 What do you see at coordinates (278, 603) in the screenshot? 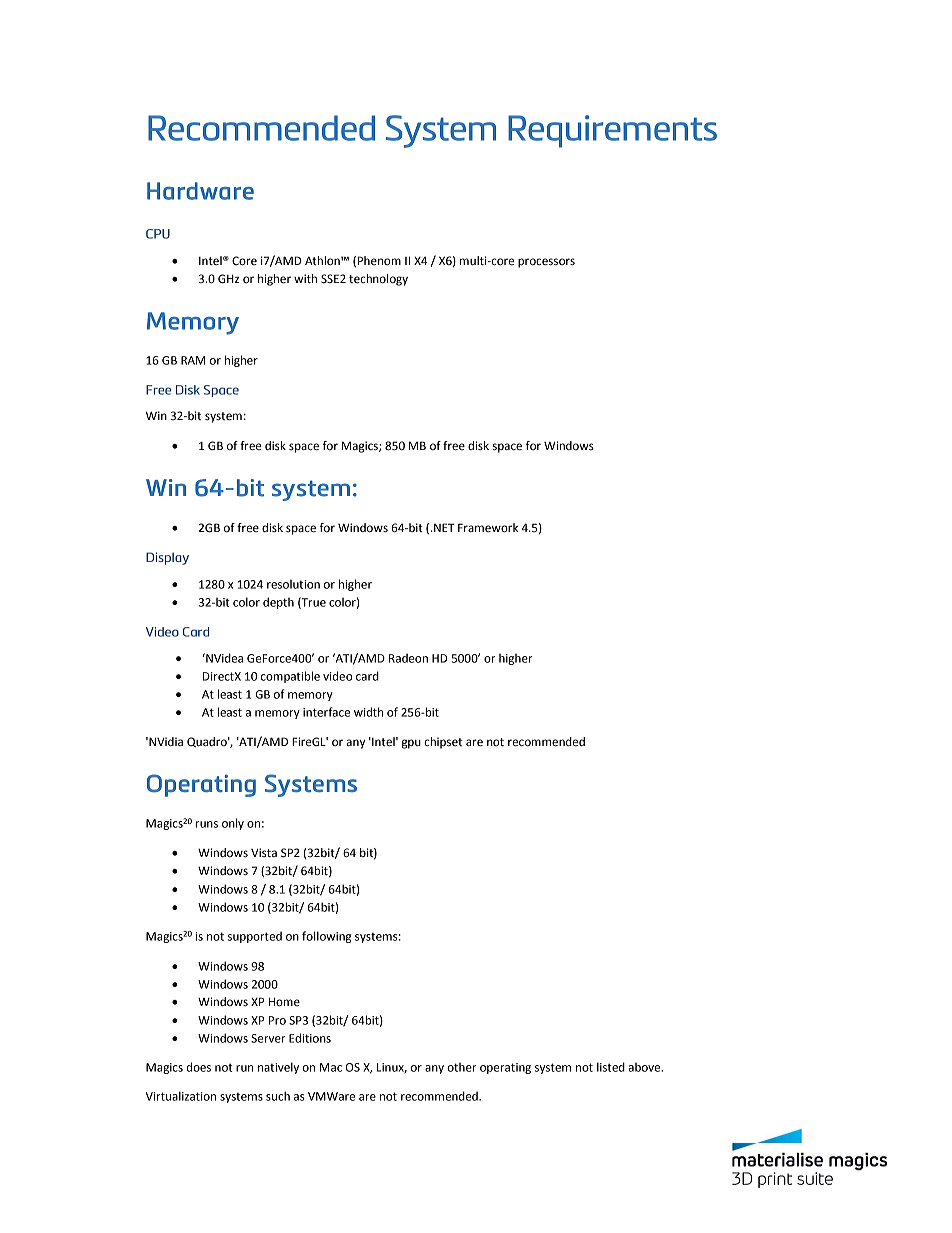
I see `depth` at bounding box center [278, 603].
